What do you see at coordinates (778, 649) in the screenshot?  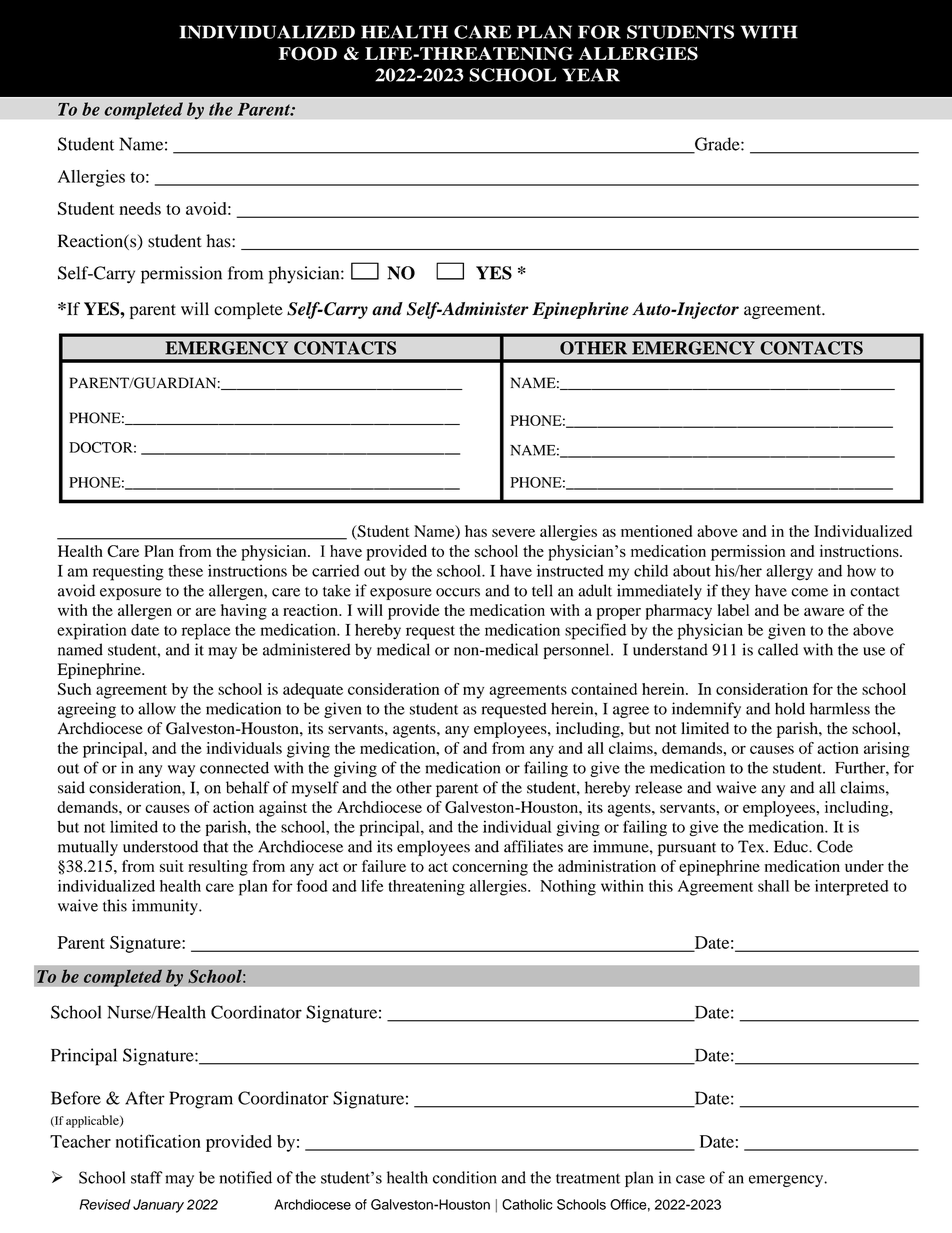 I see `called` at bounding box center [778, 649].
